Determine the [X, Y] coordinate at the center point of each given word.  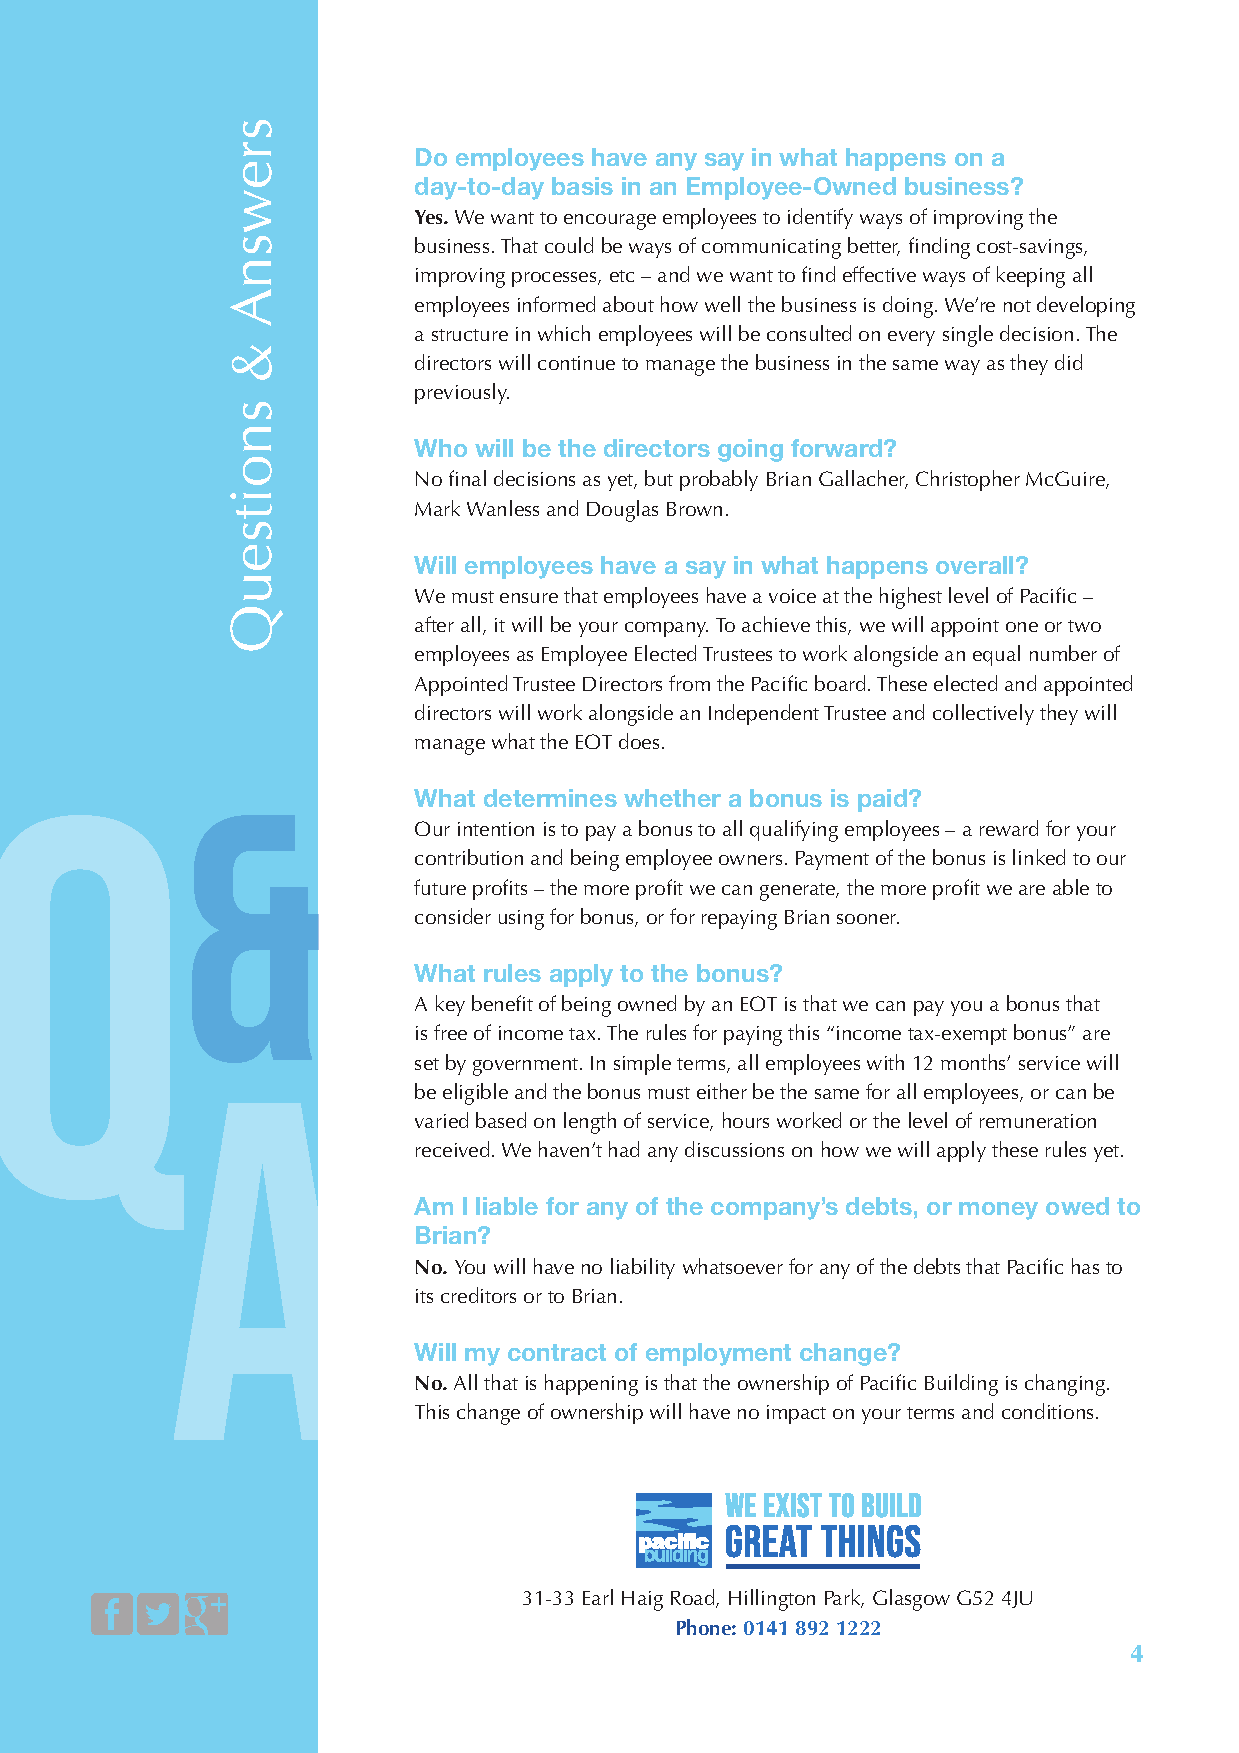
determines [550, 798]
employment [718, 1354]
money [998, 1211]
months [975, 1062]
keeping [1031, 277]
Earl [598, 1597]
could [569, 245]
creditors [478, 1295]
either [722, 1091]
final [467, 478]
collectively [983, 714]
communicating [771, 249]
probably [719, 480]
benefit [502, 1003]
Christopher [968, 480]
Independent [764, 714]
